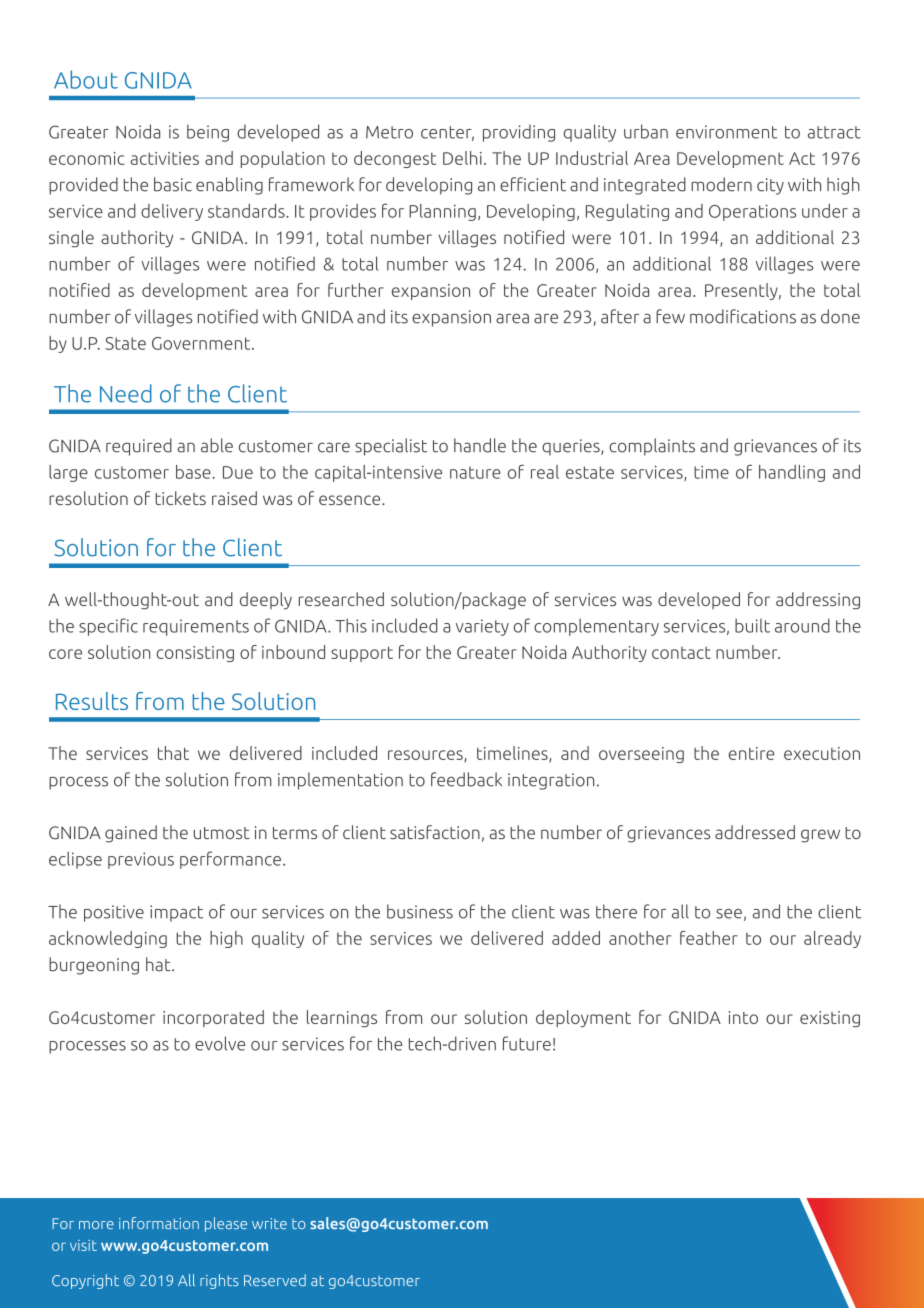  I want to click on Reserved, so click(275, 1280).
